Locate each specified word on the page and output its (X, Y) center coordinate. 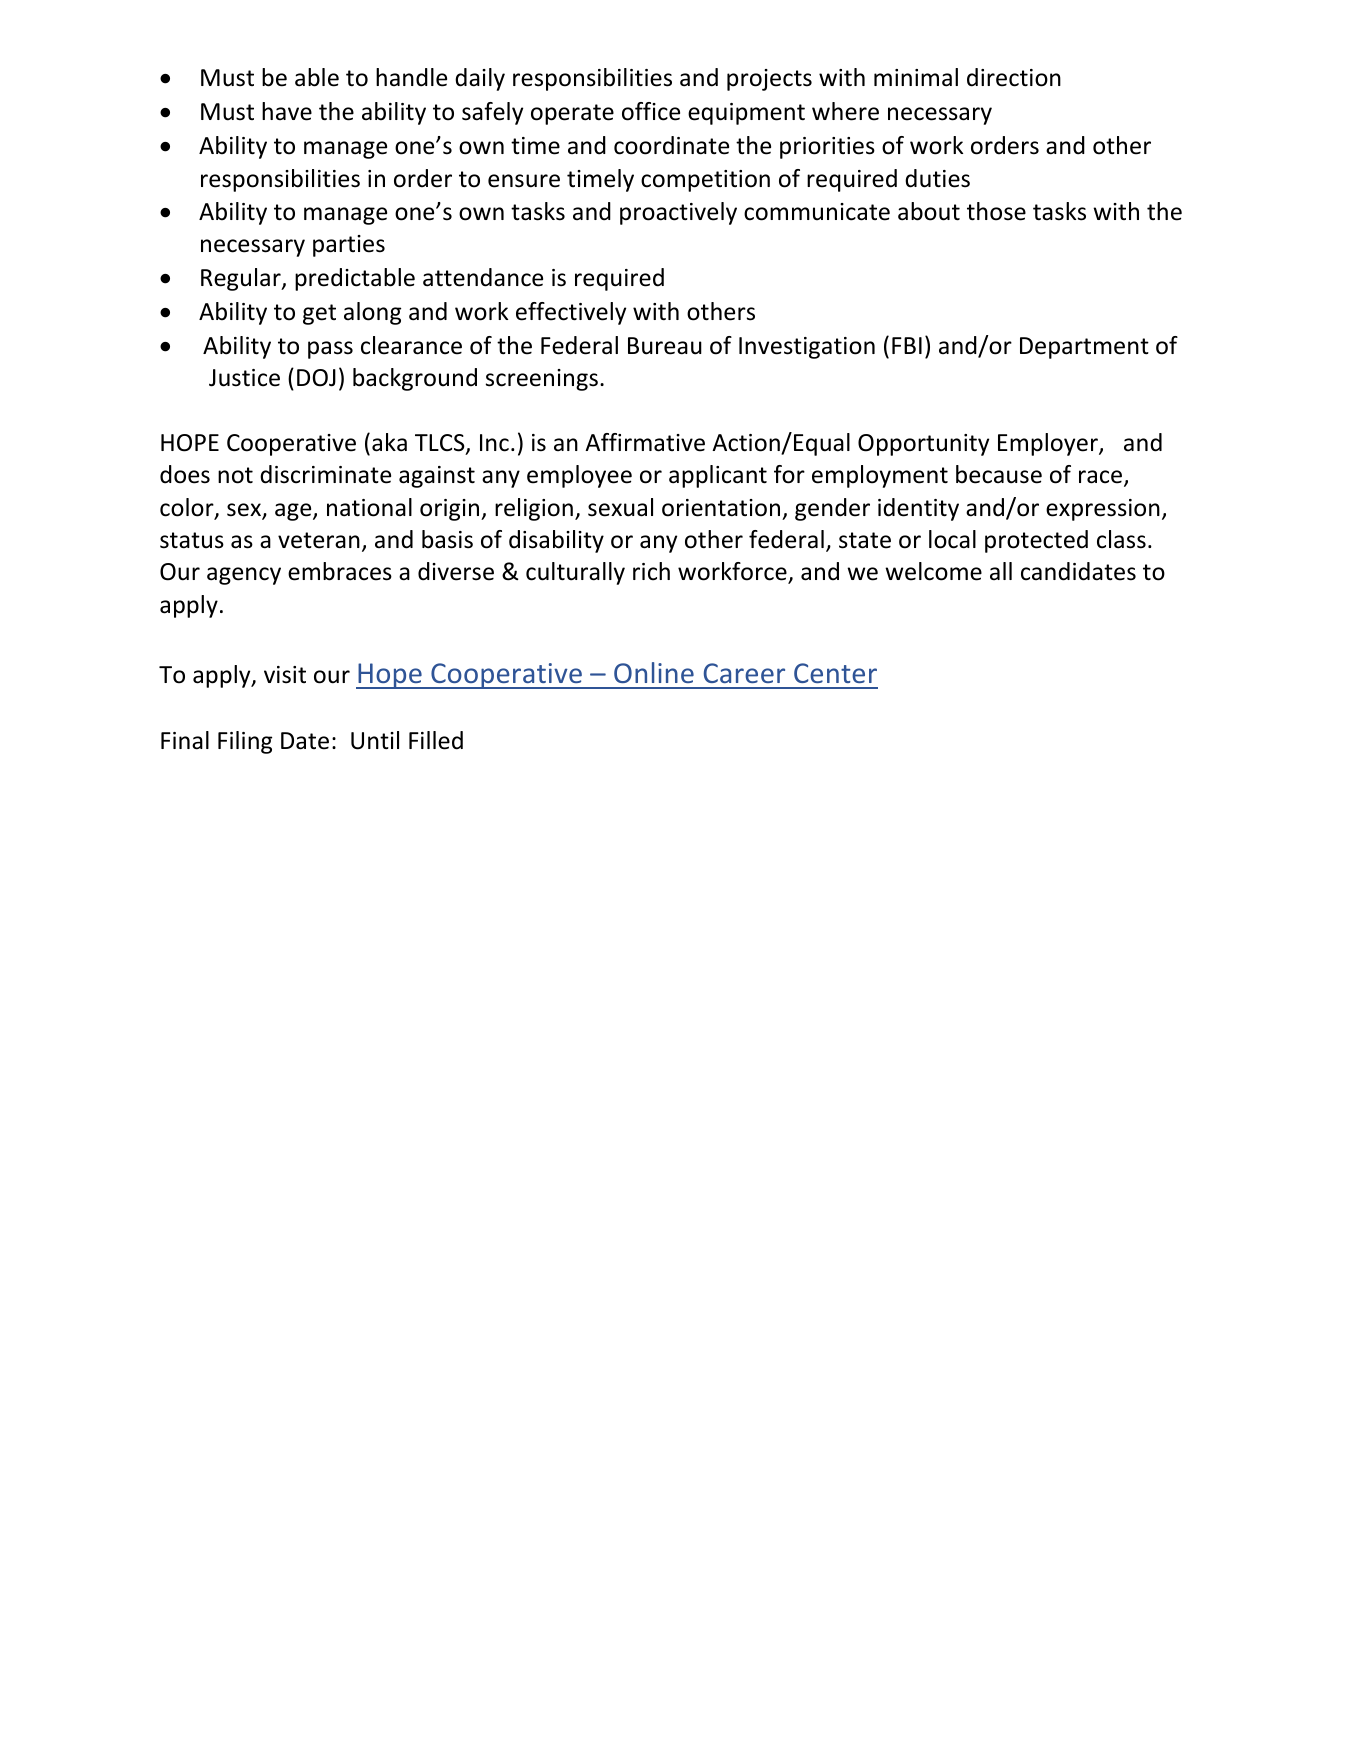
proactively (678, 213)
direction (1014, 77)
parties (349, 246)
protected (1036, 541)
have (287, 111)
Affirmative (645, 442)
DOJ (316, 378)
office (651, 111)
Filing (245, 742)
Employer (1049, 444)
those (996, 211)
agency (244, 576)
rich (651, 571)
